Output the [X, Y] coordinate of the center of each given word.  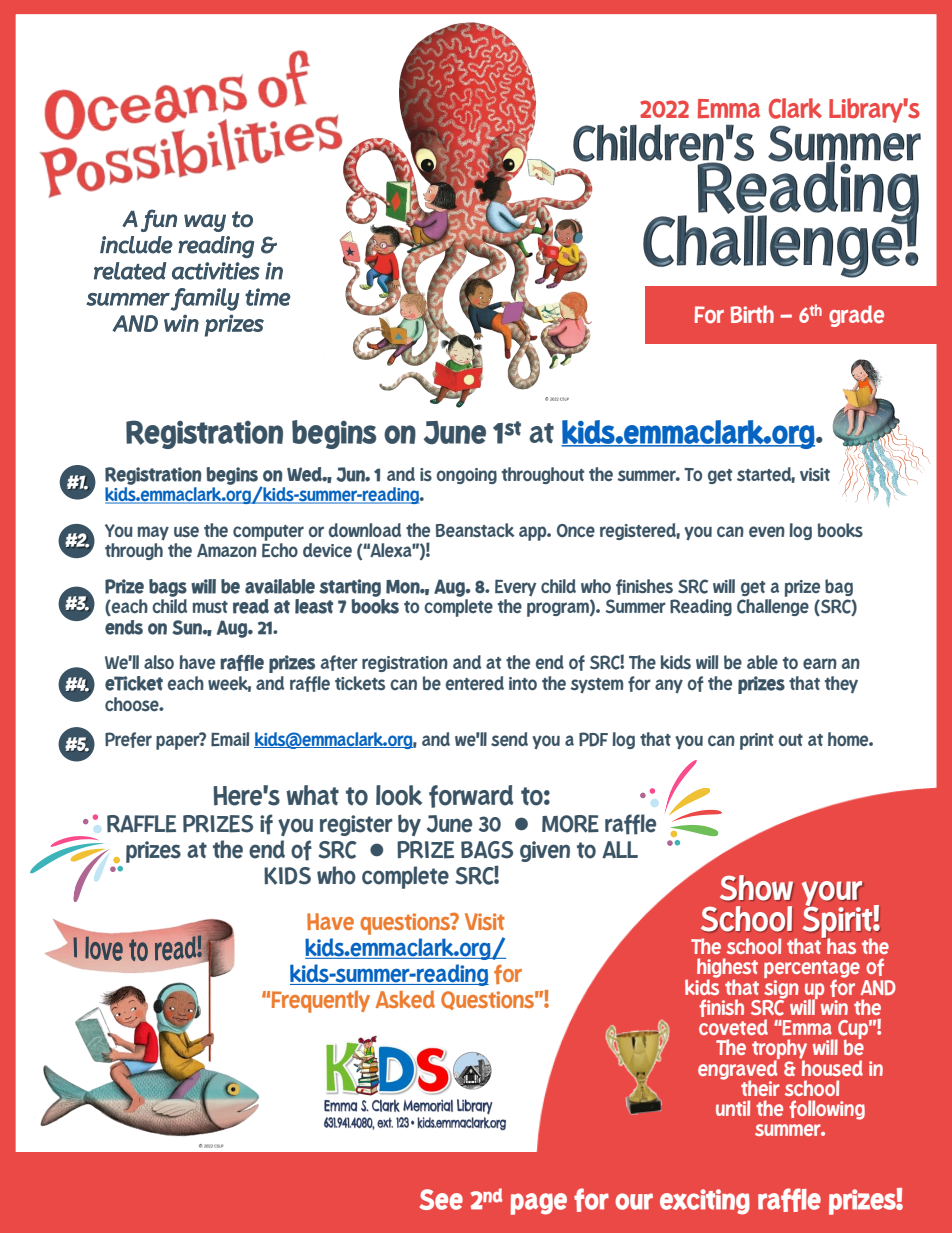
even [767, 531]
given [545, 851]
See [441, 1199]
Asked [405, 999]
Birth [752, 314]
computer [268, 533]
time [268, 297]
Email [230, 739]
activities [216, 271]
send [509, 739]
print [757, 741]
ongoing [467, 476]
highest [727, 969]
